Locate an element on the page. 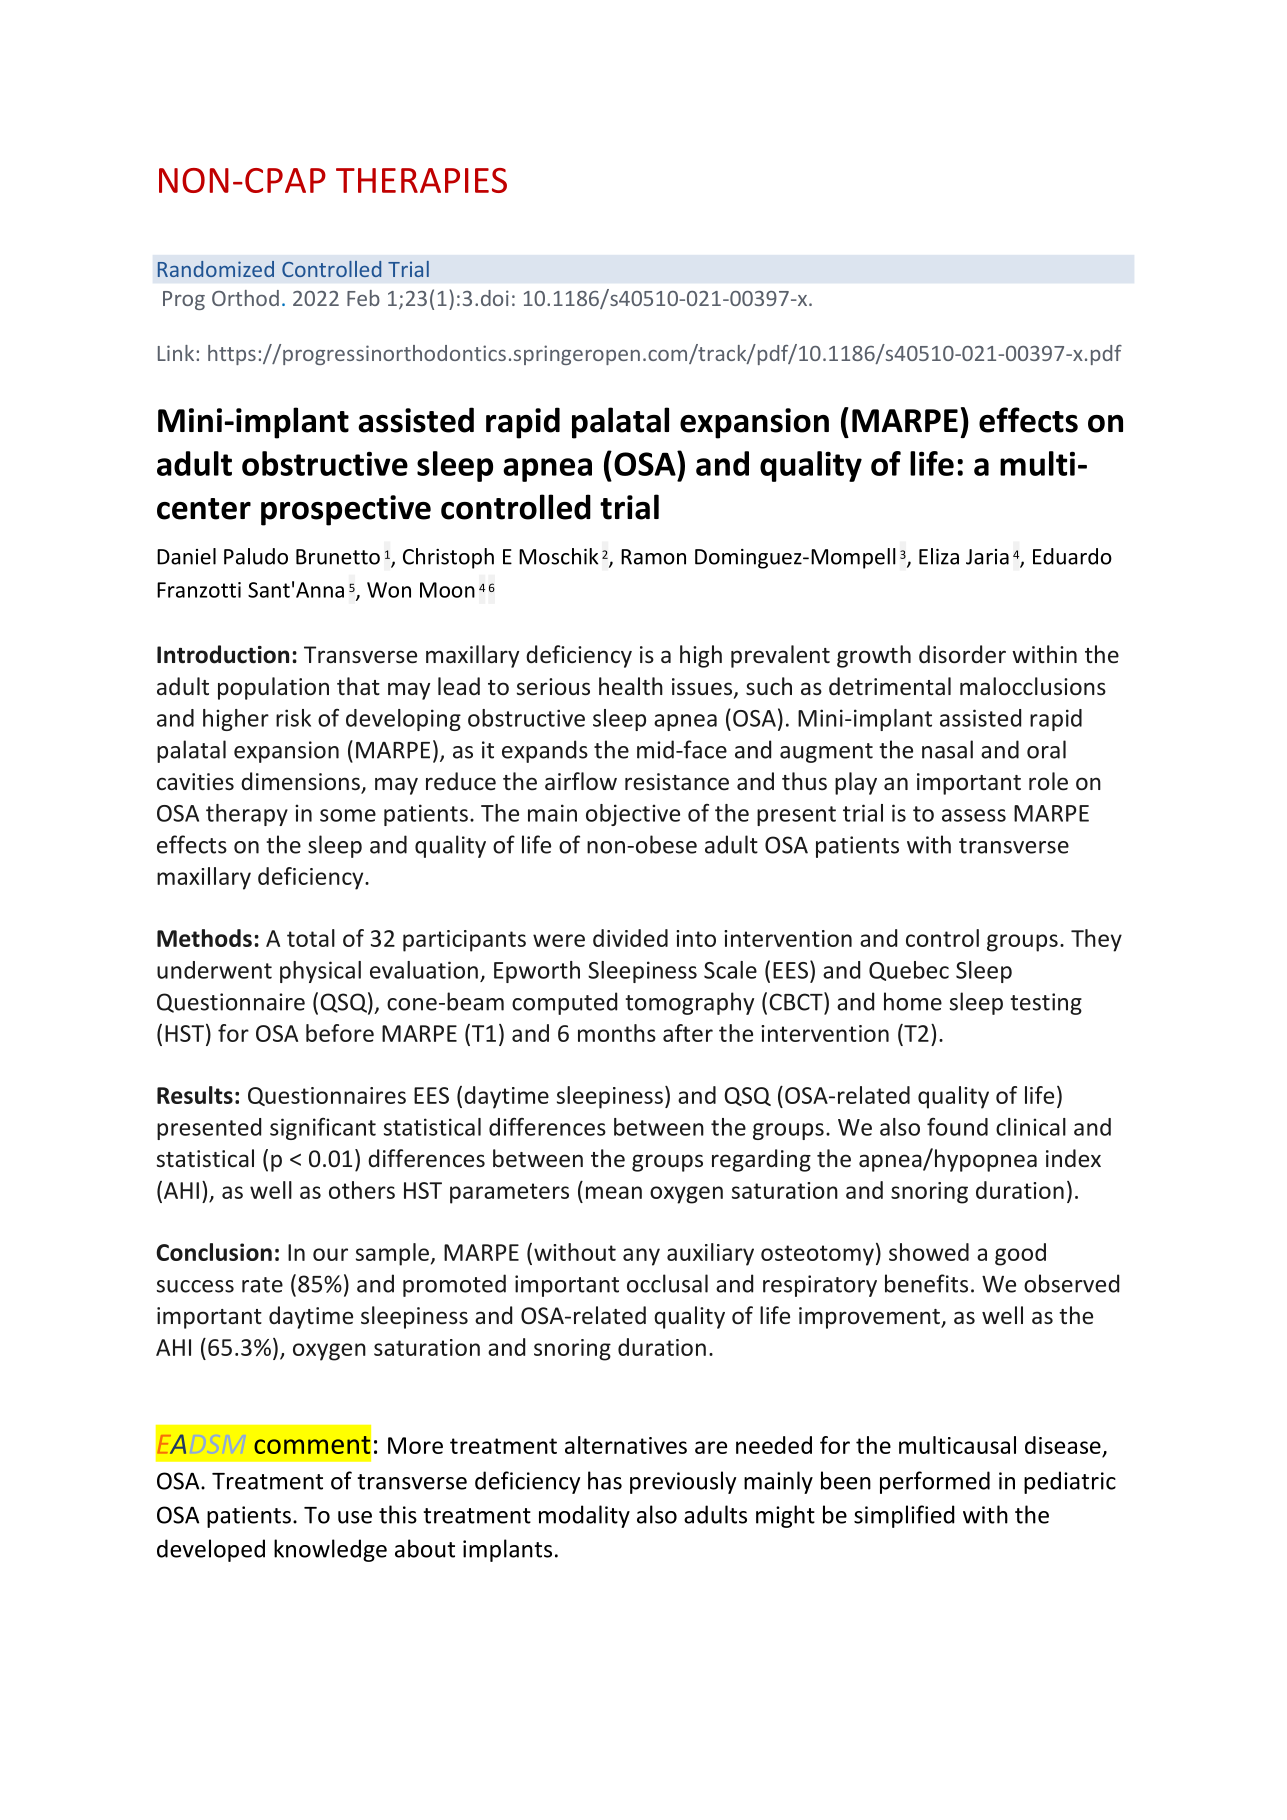 The height and width of the image is (1820, 1287). Eliza is located at coordinates (939, 556).
